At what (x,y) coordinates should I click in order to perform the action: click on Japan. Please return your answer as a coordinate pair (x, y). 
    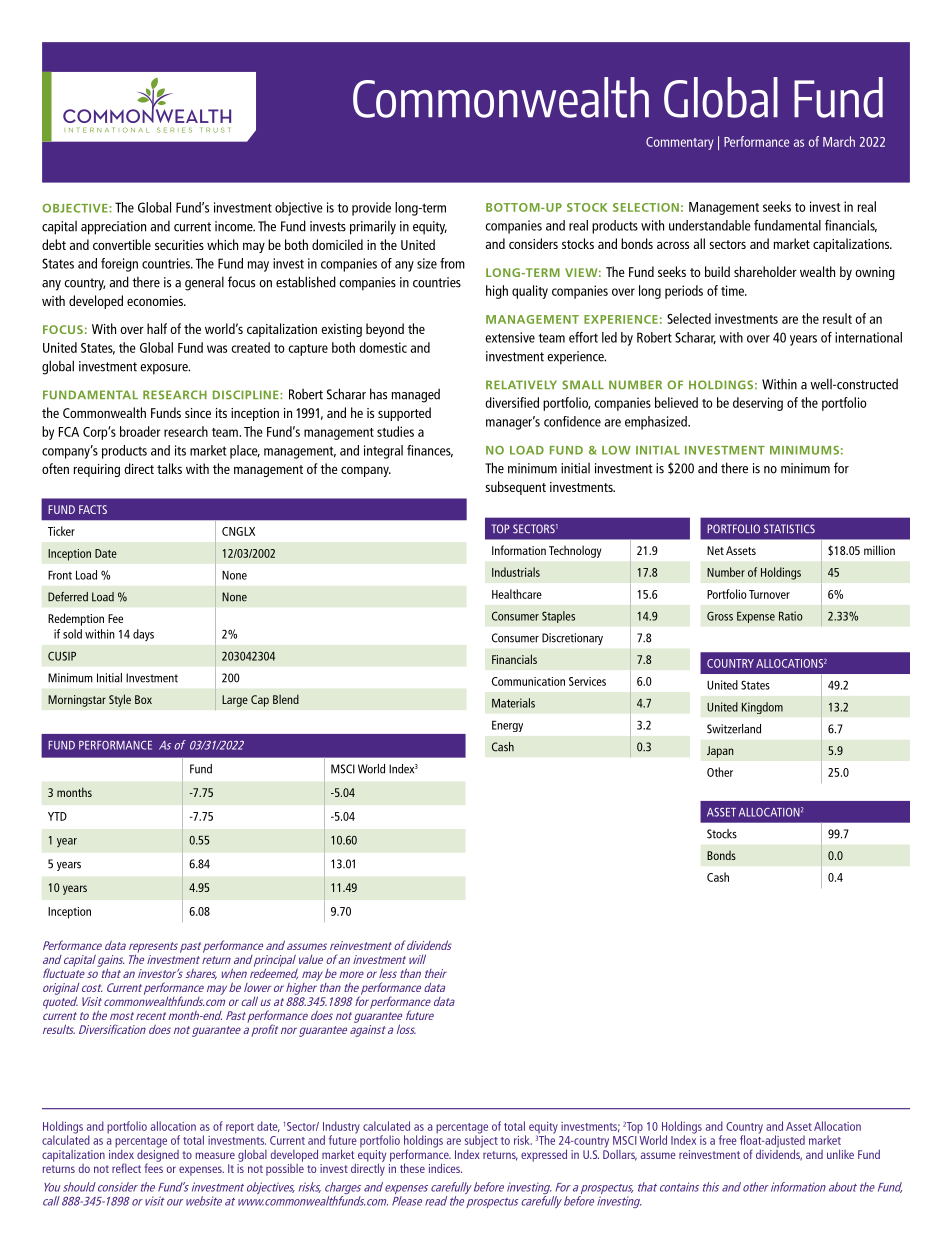
    Looking at the image, I should click on (720, 752).
